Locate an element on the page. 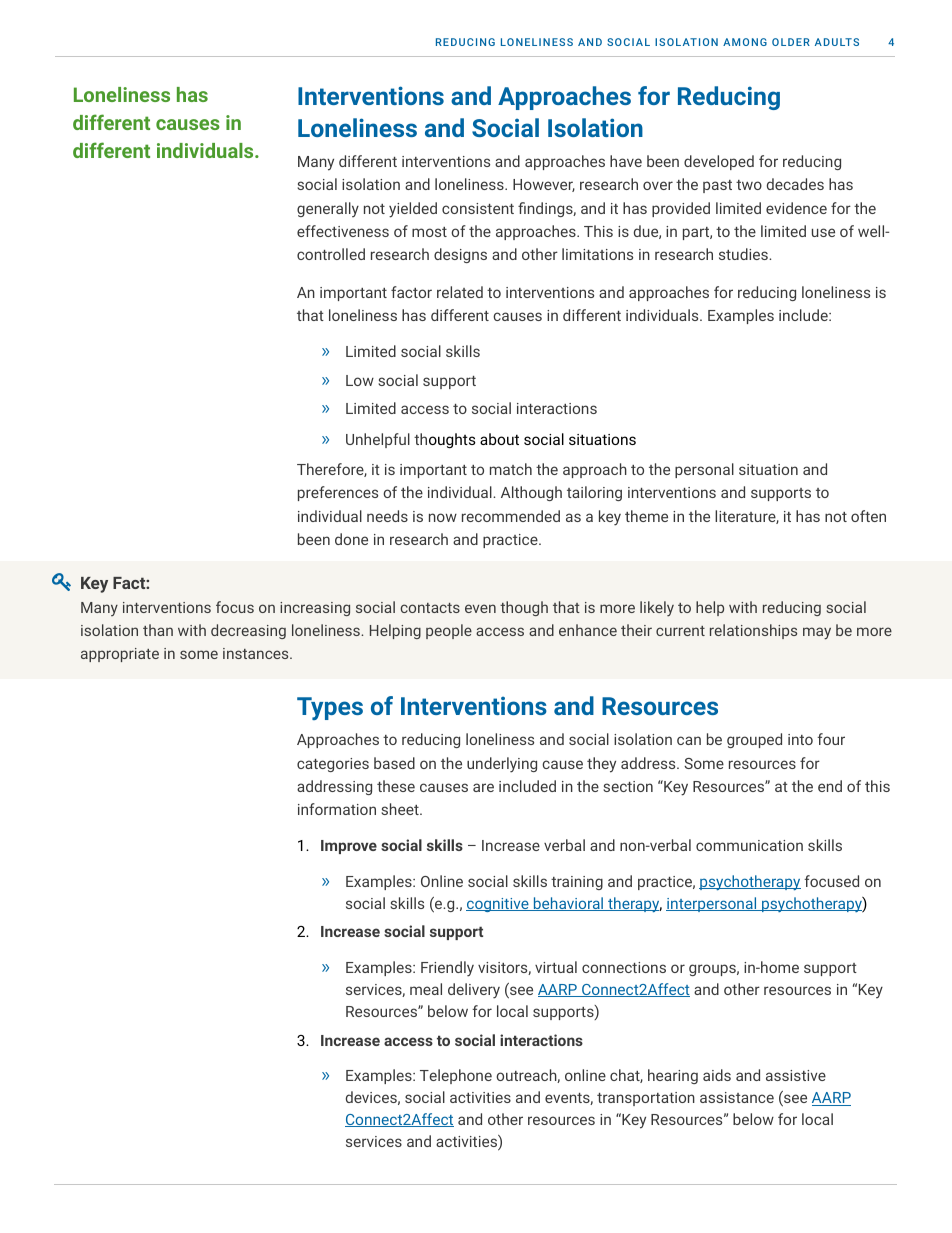 The width and height of the image is (952, 1233). Improve is located at coordinates (349, 847).
